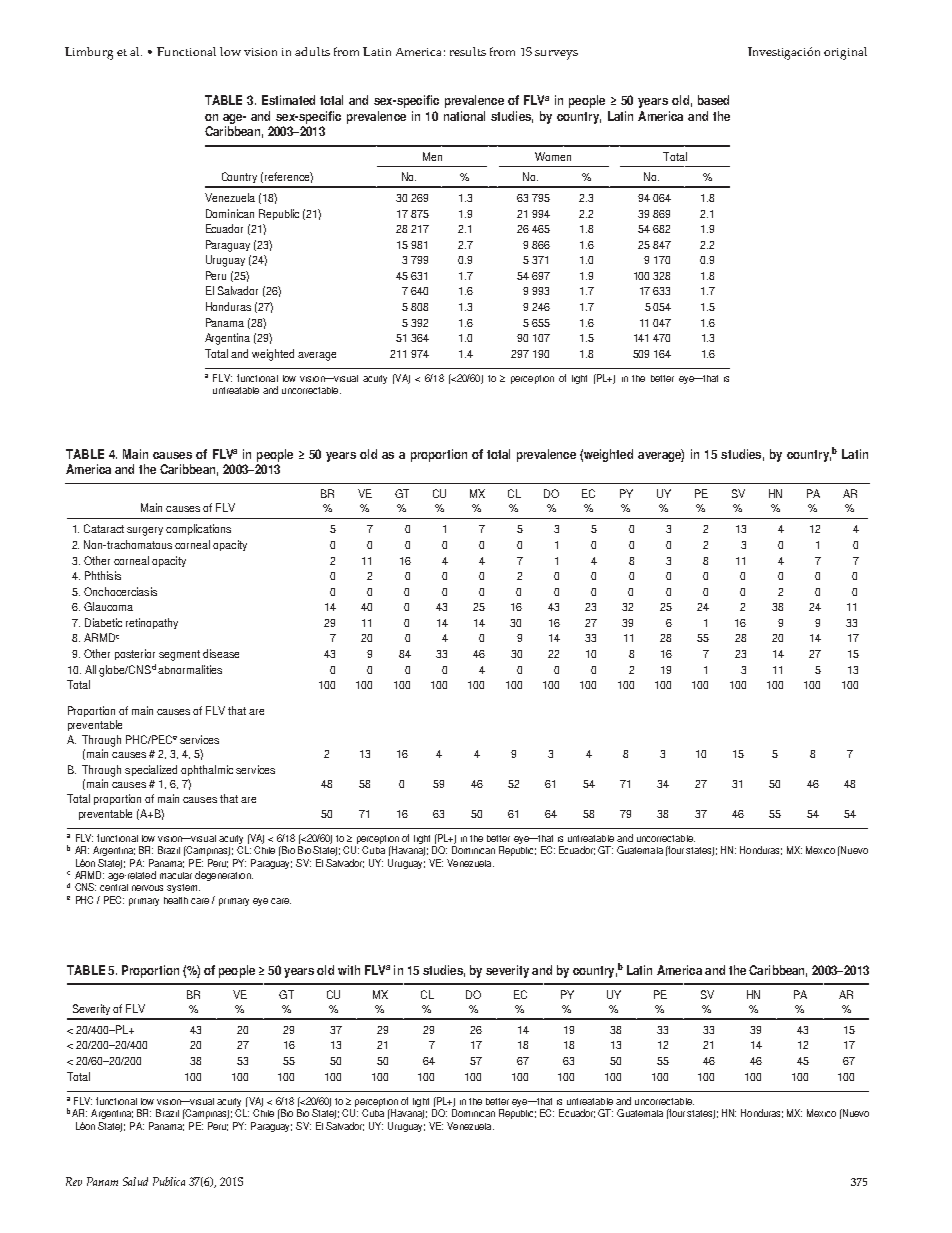  What do you see at coordinates (221, 653) in the screenshot?
I see `disease` at bounding box center [221, 653].
